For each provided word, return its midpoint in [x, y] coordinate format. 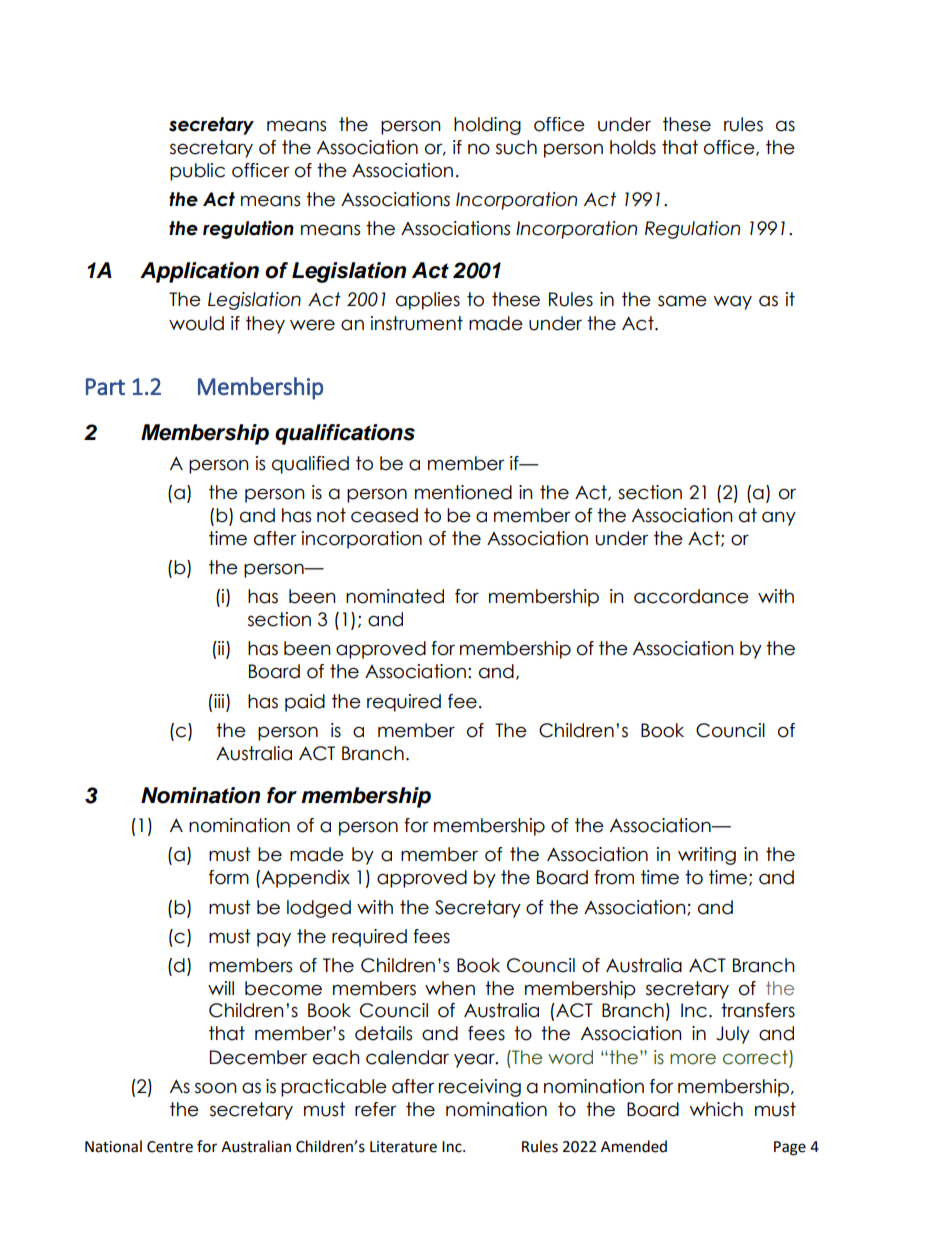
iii [219, 701]
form [229, 877]
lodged [319, 909]
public [197, 172]
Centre [170, 1147]
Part [105, 386]
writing [707, 856]
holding [487, 126]
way [733, 302]
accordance [691, 596]
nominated [395, 596]
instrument [417, 323]
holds [633, 147]
